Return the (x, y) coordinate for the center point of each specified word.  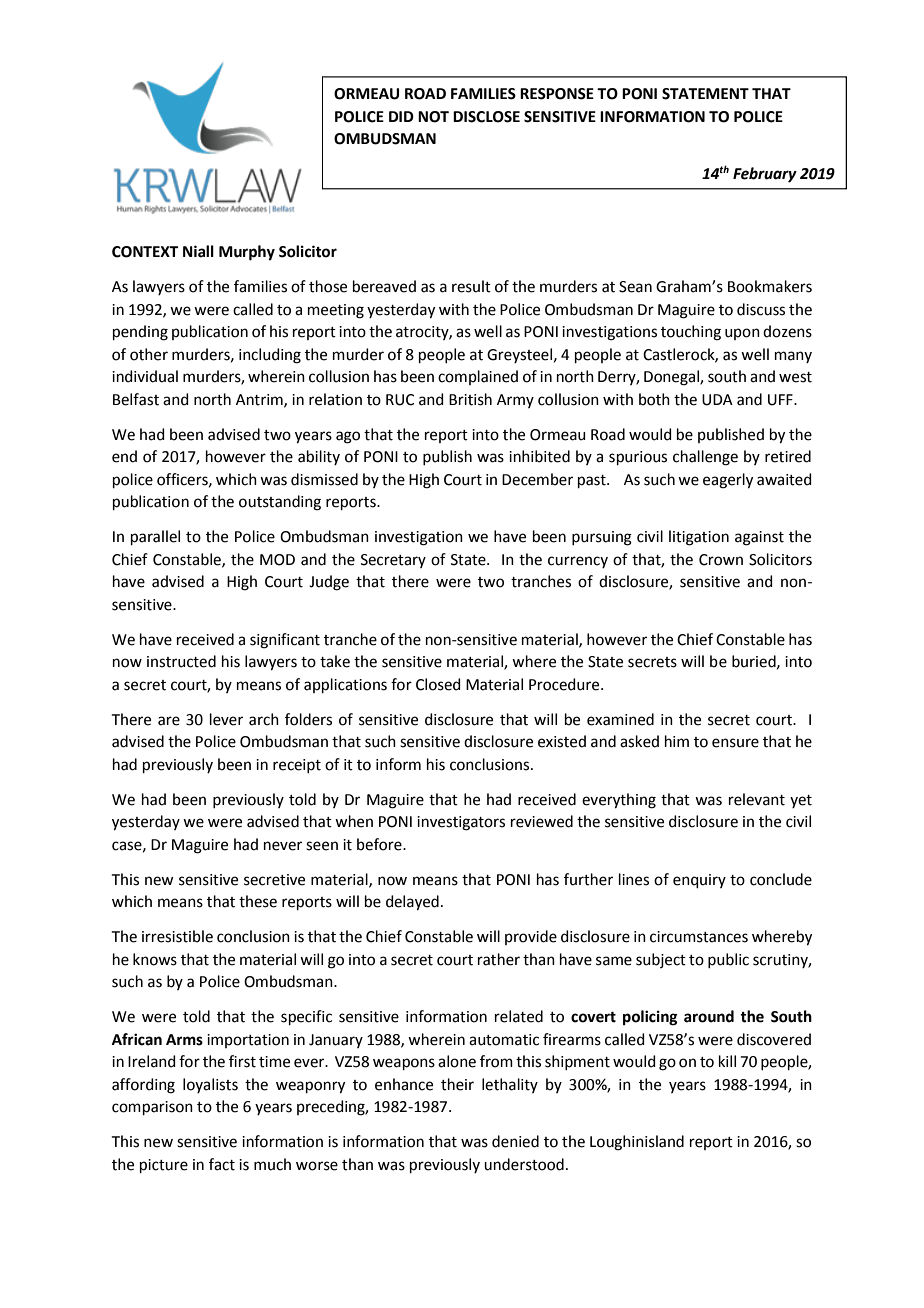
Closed (438, 684)
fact (222, 1164)
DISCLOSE (486, 117)
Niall (198, 251)
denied (515, 1141)
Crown (721, 560)
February (765, 175)
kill (727, 1061)
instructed (181, 661)
